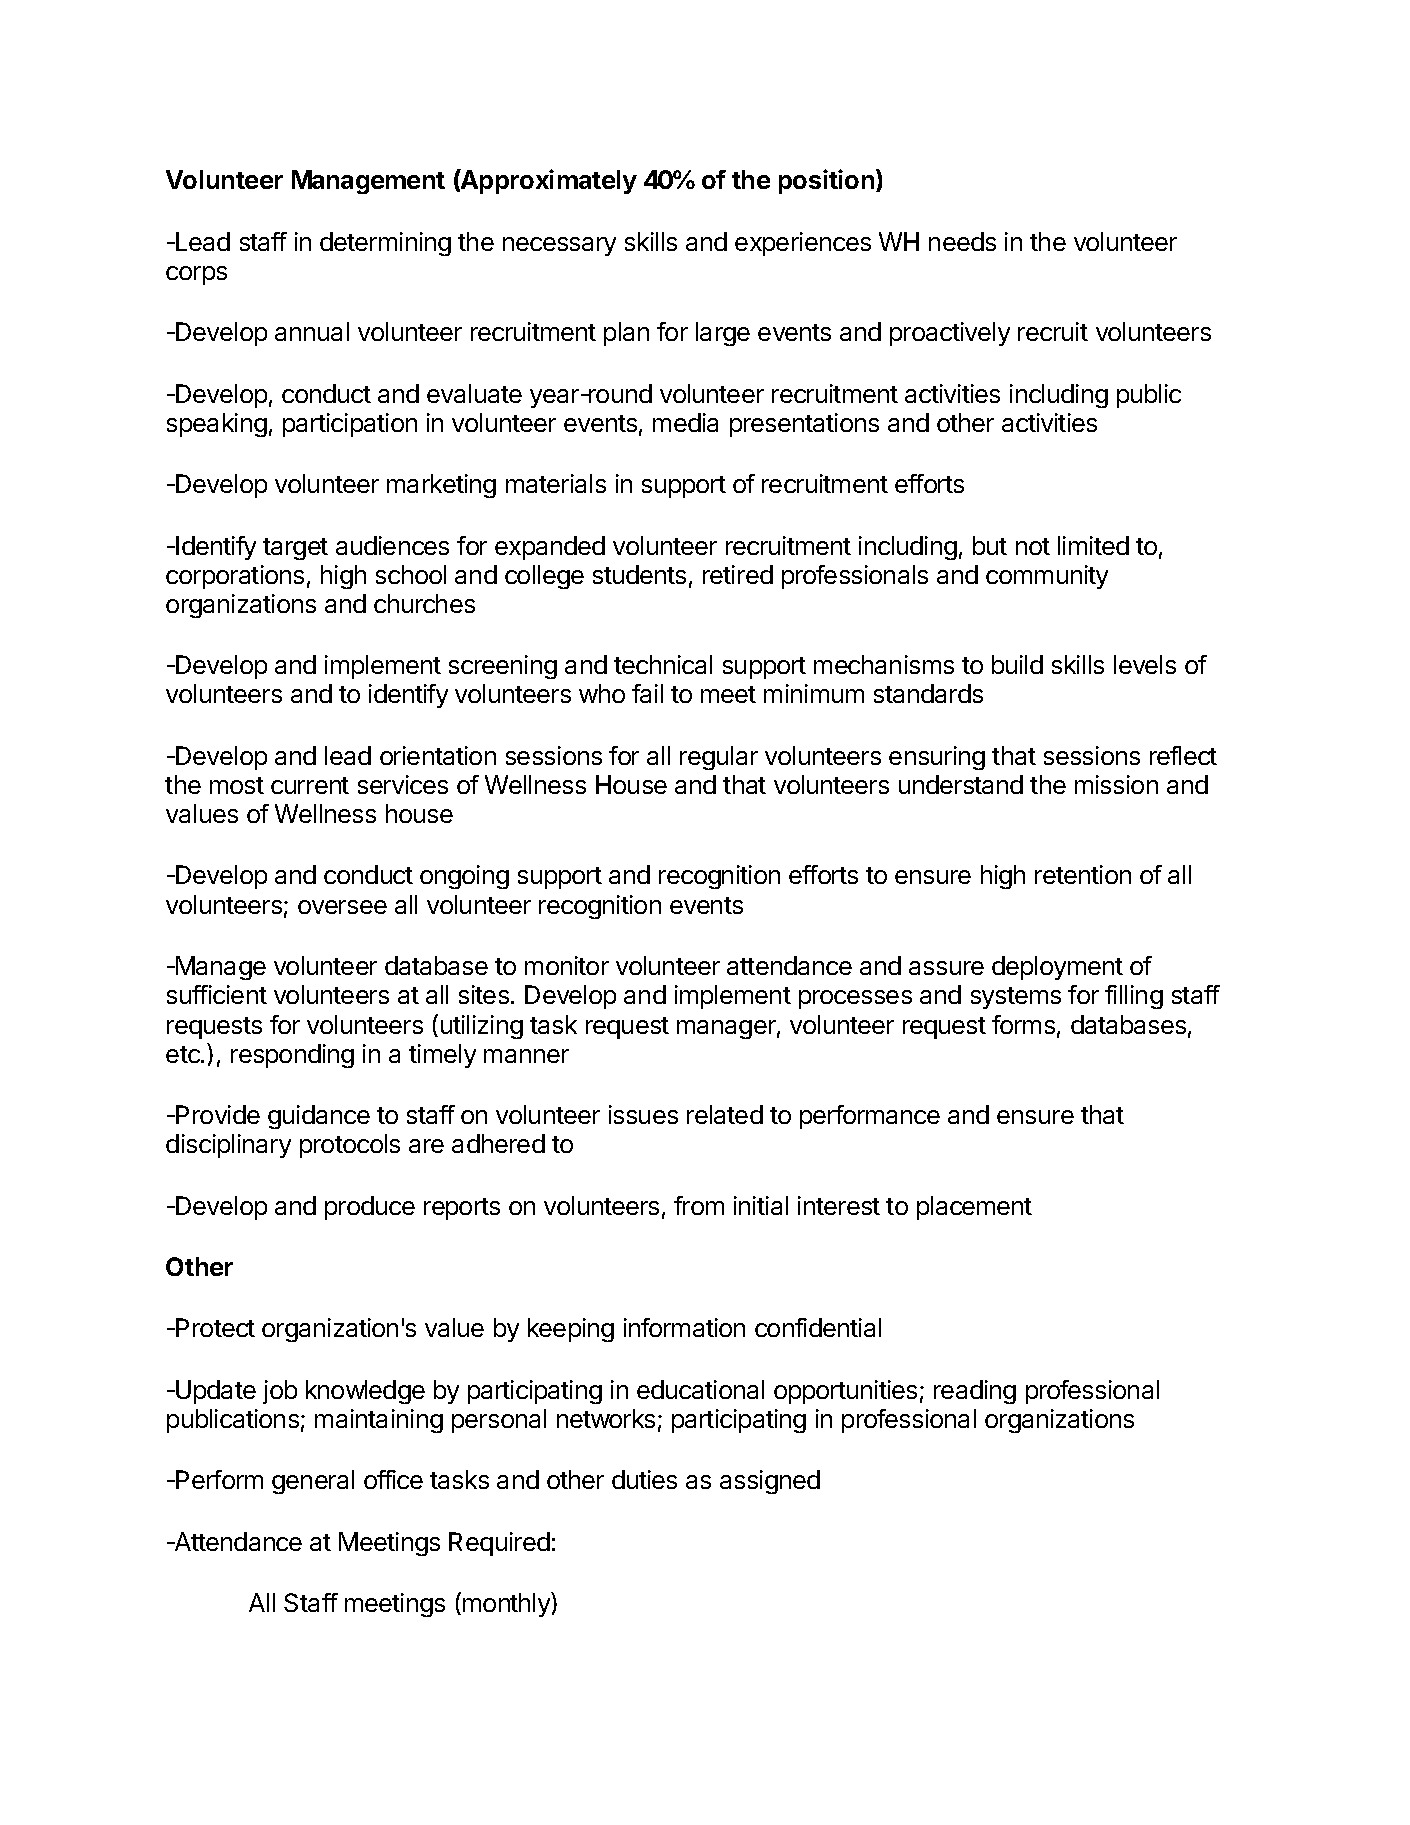 This page has width=1410, height=1825. What do you see at coordinates (342, 907) in the page?
I see `oversee` at bounding box center [342, 907].
